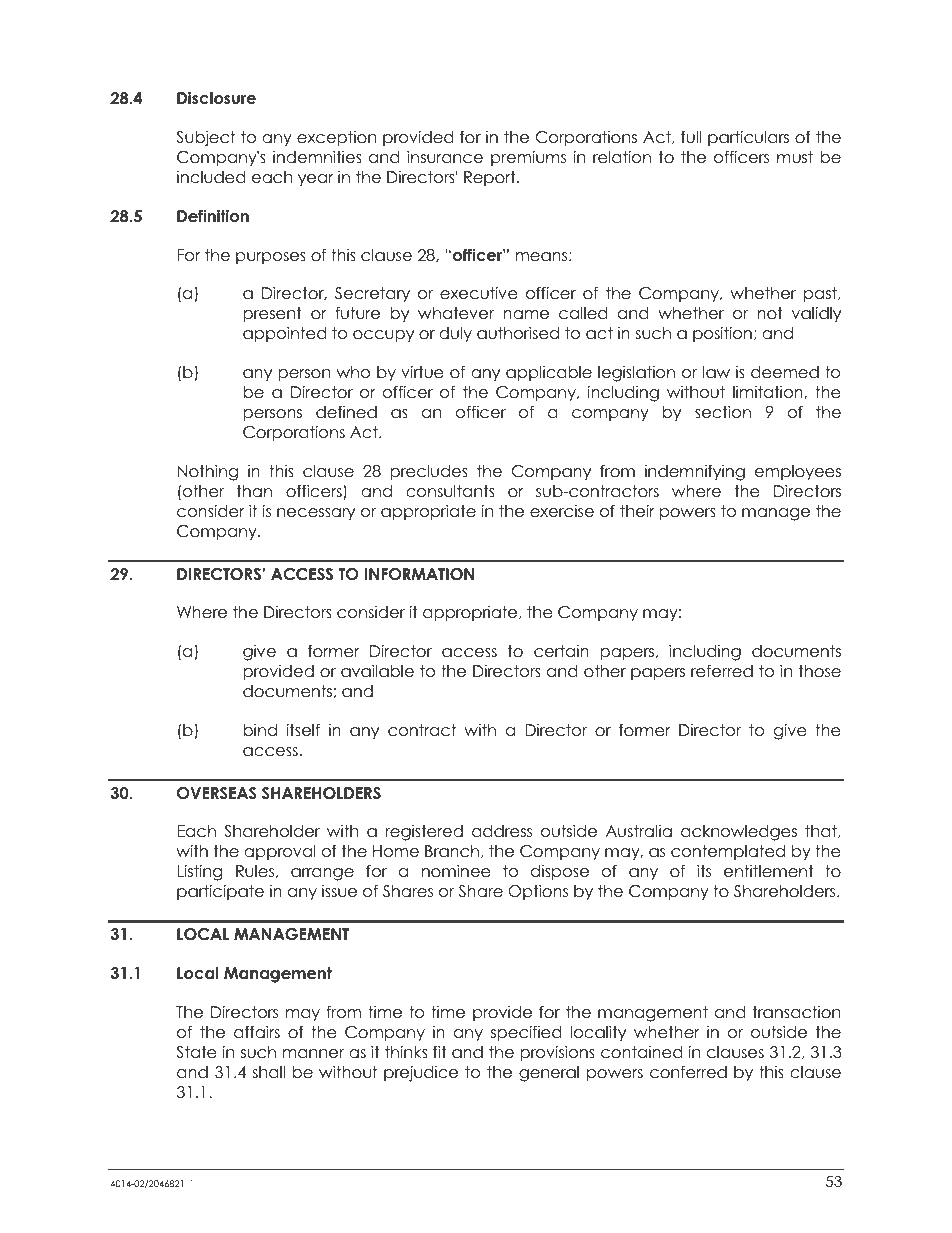 This screenshot has width=952, height=1233. I want to click on necessary, so click(316, 514).
